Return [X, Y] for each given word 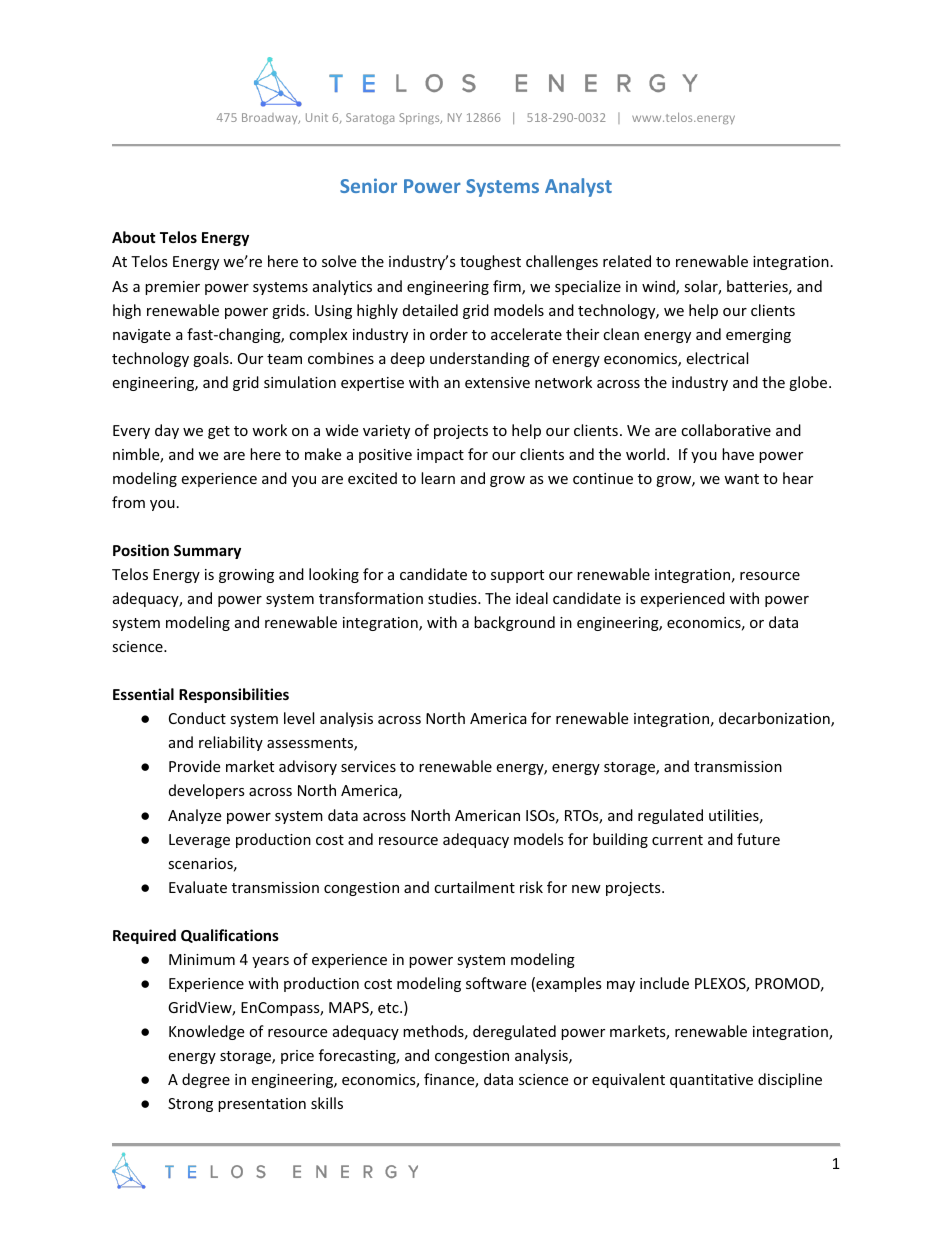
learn [438, 478]
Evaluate [198, 887]
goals [212, 359]
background [514, 623]
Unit [317, 117]
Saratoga [370, 118]
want [741, 479]
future [758, 839]
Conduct [197, 718]
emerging [758, 336]
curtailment [474, 887]
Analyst [578, 187]
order [449, 334]
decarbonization [775, 719]
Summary [207, 552]
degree [206, 1080]
